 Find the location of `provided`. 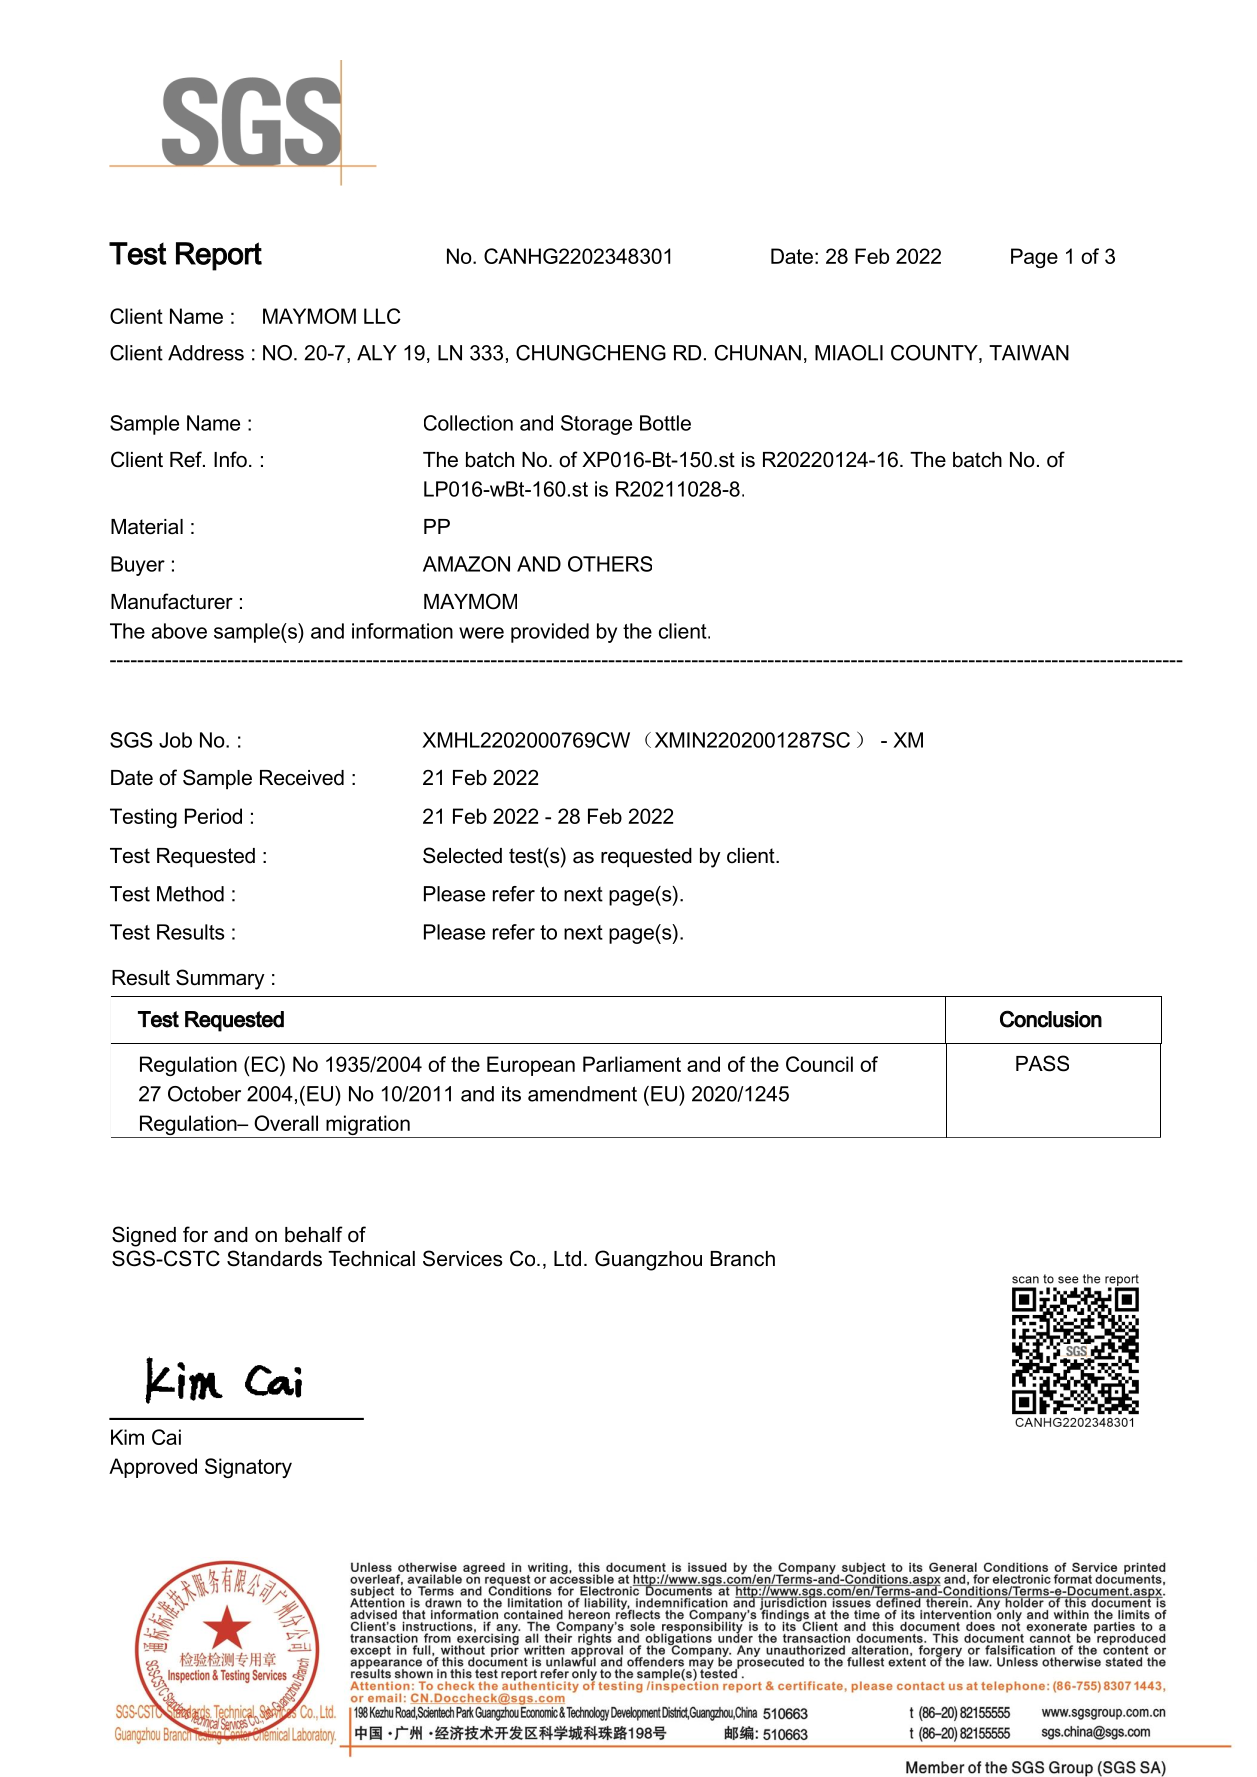

provided is located at coordinates (550, 633).
